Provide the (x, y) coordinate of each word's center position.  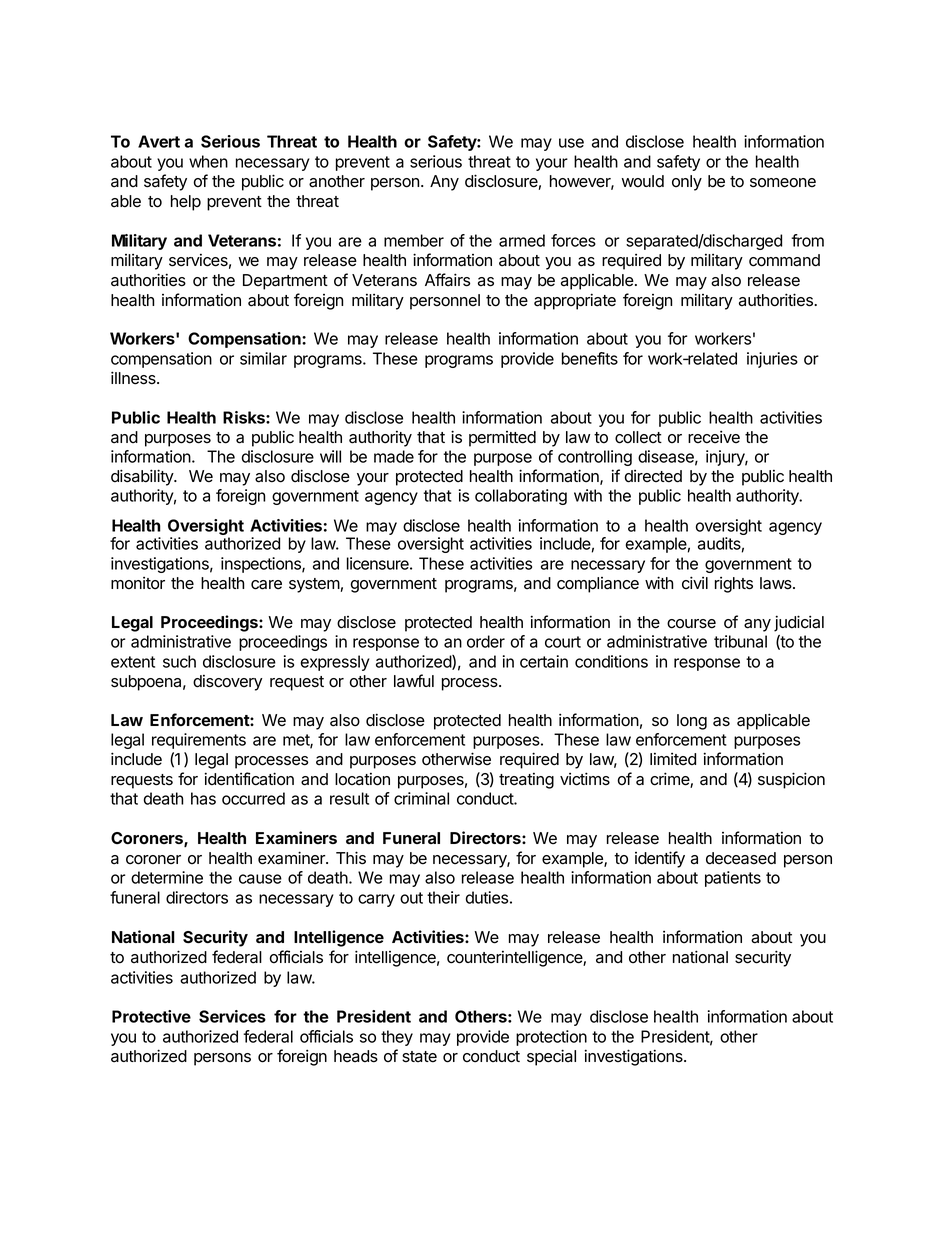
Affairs (447, 280)
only (687, 183)
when (208, 161)
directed (653, 476)
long (692, 722)
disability (143, 477)
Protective (151, 1016)
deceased (741, 858)
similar (263, 358)
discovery (227, 683)
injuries (772, 360)
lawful (414, 681)
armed (522, 240)
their (443, 897)
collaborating (521, 497)
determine (167, 877)
